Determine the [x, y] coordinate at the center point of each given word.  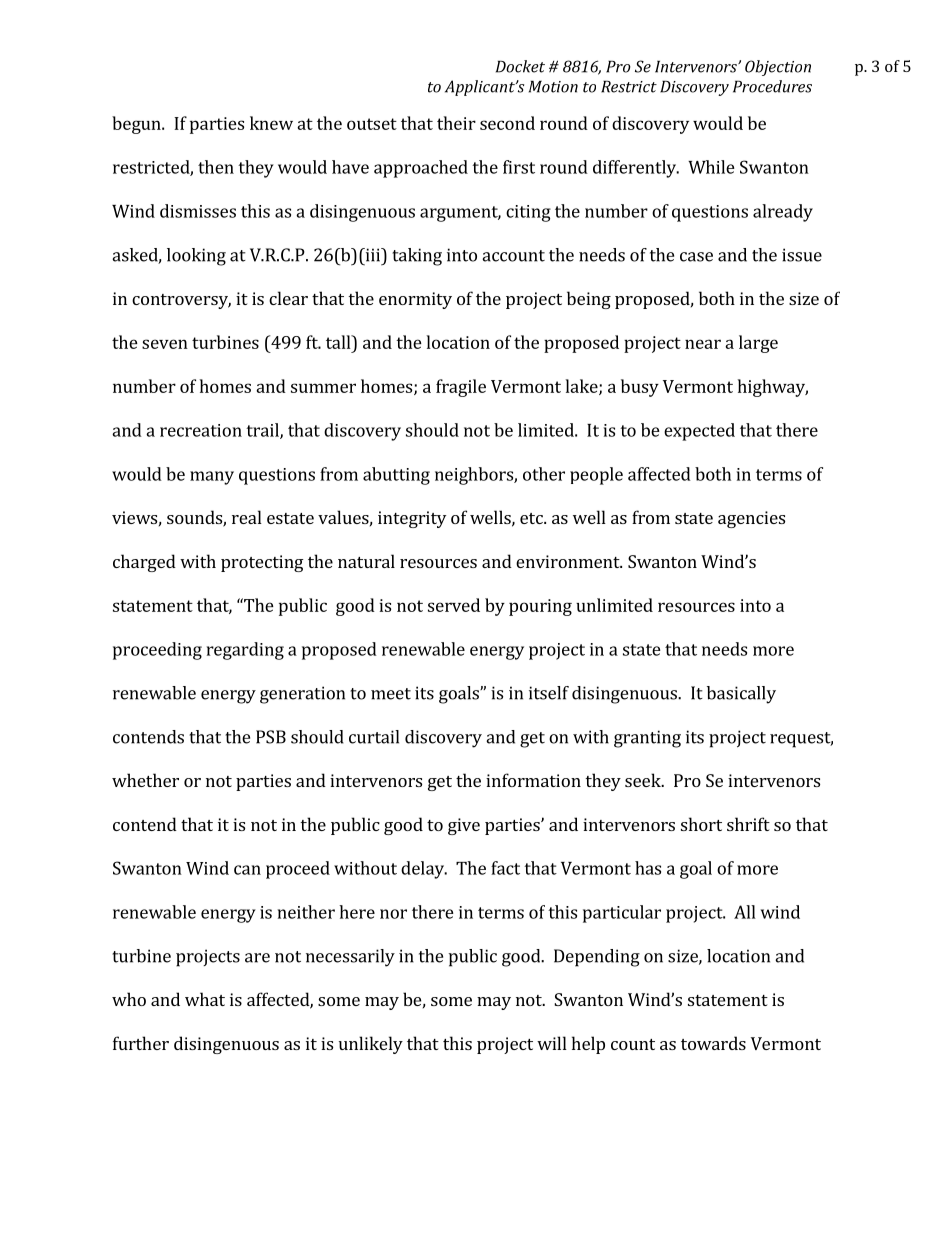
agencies [751, 519]
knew [271, 123]
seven [165, 344]
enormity [415, 300]
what [205, 999]
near [703, 344]
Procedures [772, 86]
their [456, 123]
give [464, 826]
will [552, 1043]
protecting [262, 563]
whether [145, 780]
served [454, 605]
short [701, 824]
